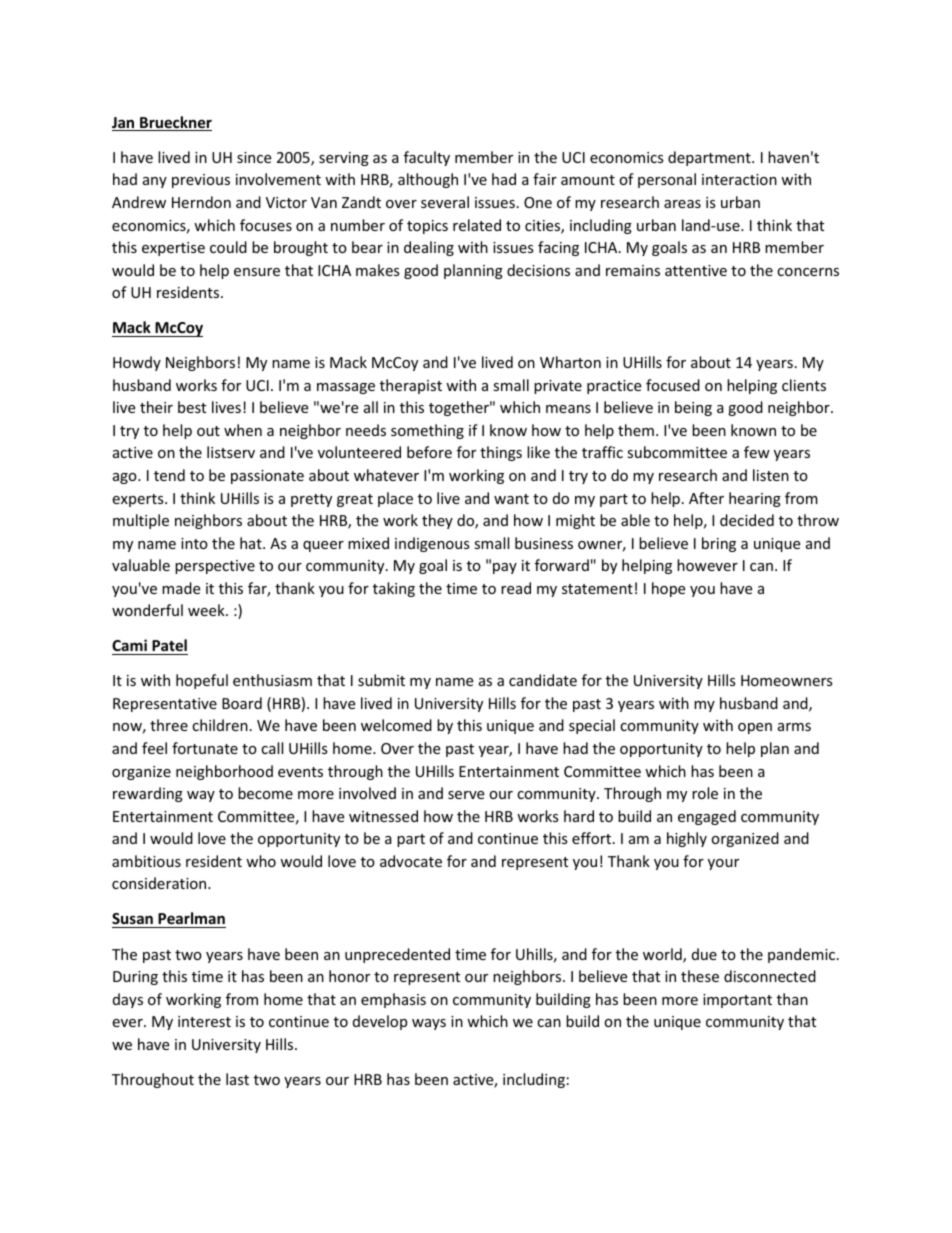  I want to click on things, so click(501, 453).
